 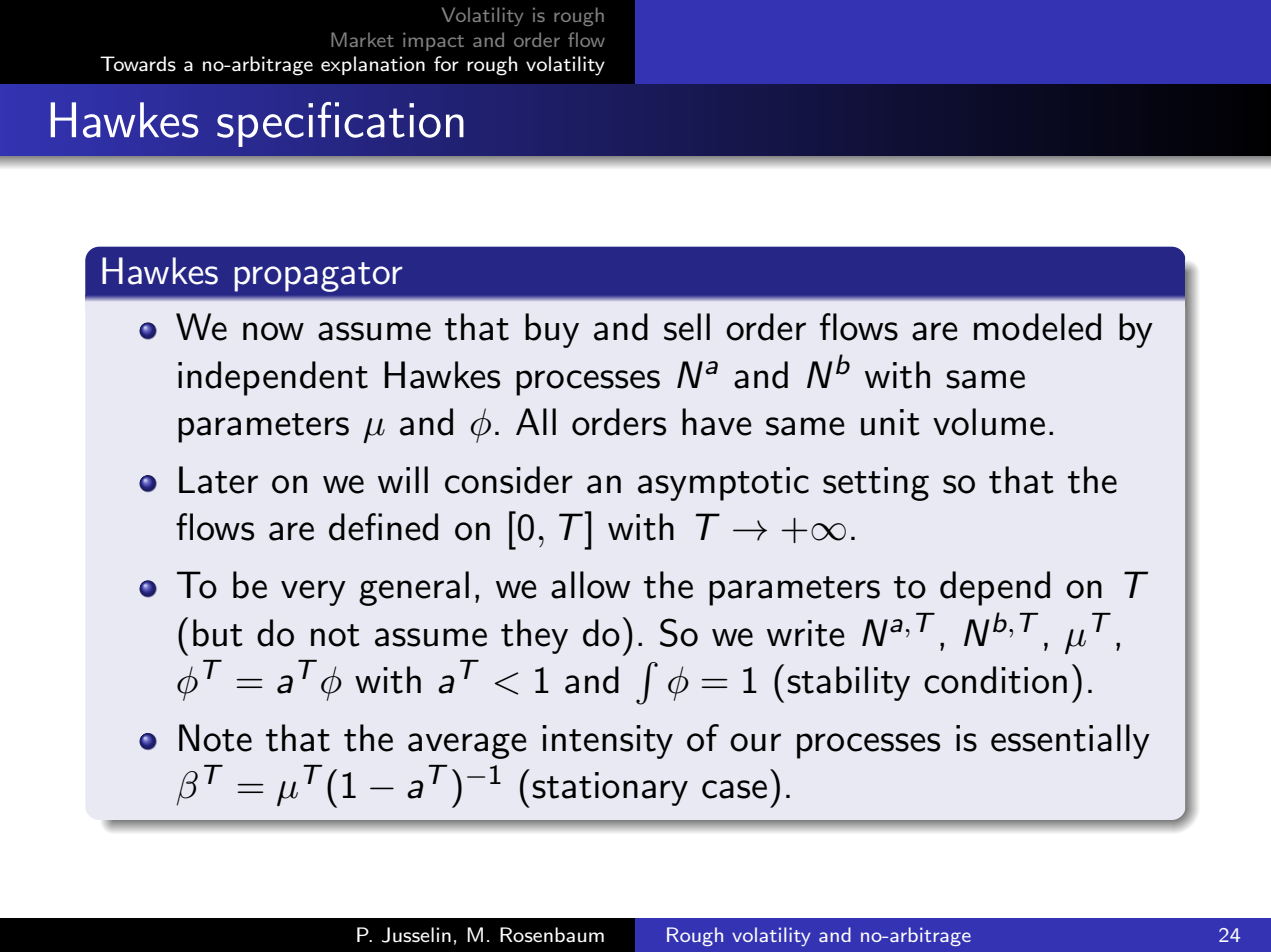 I want to click on Rosenbaum, so click(x=552, y=935).
